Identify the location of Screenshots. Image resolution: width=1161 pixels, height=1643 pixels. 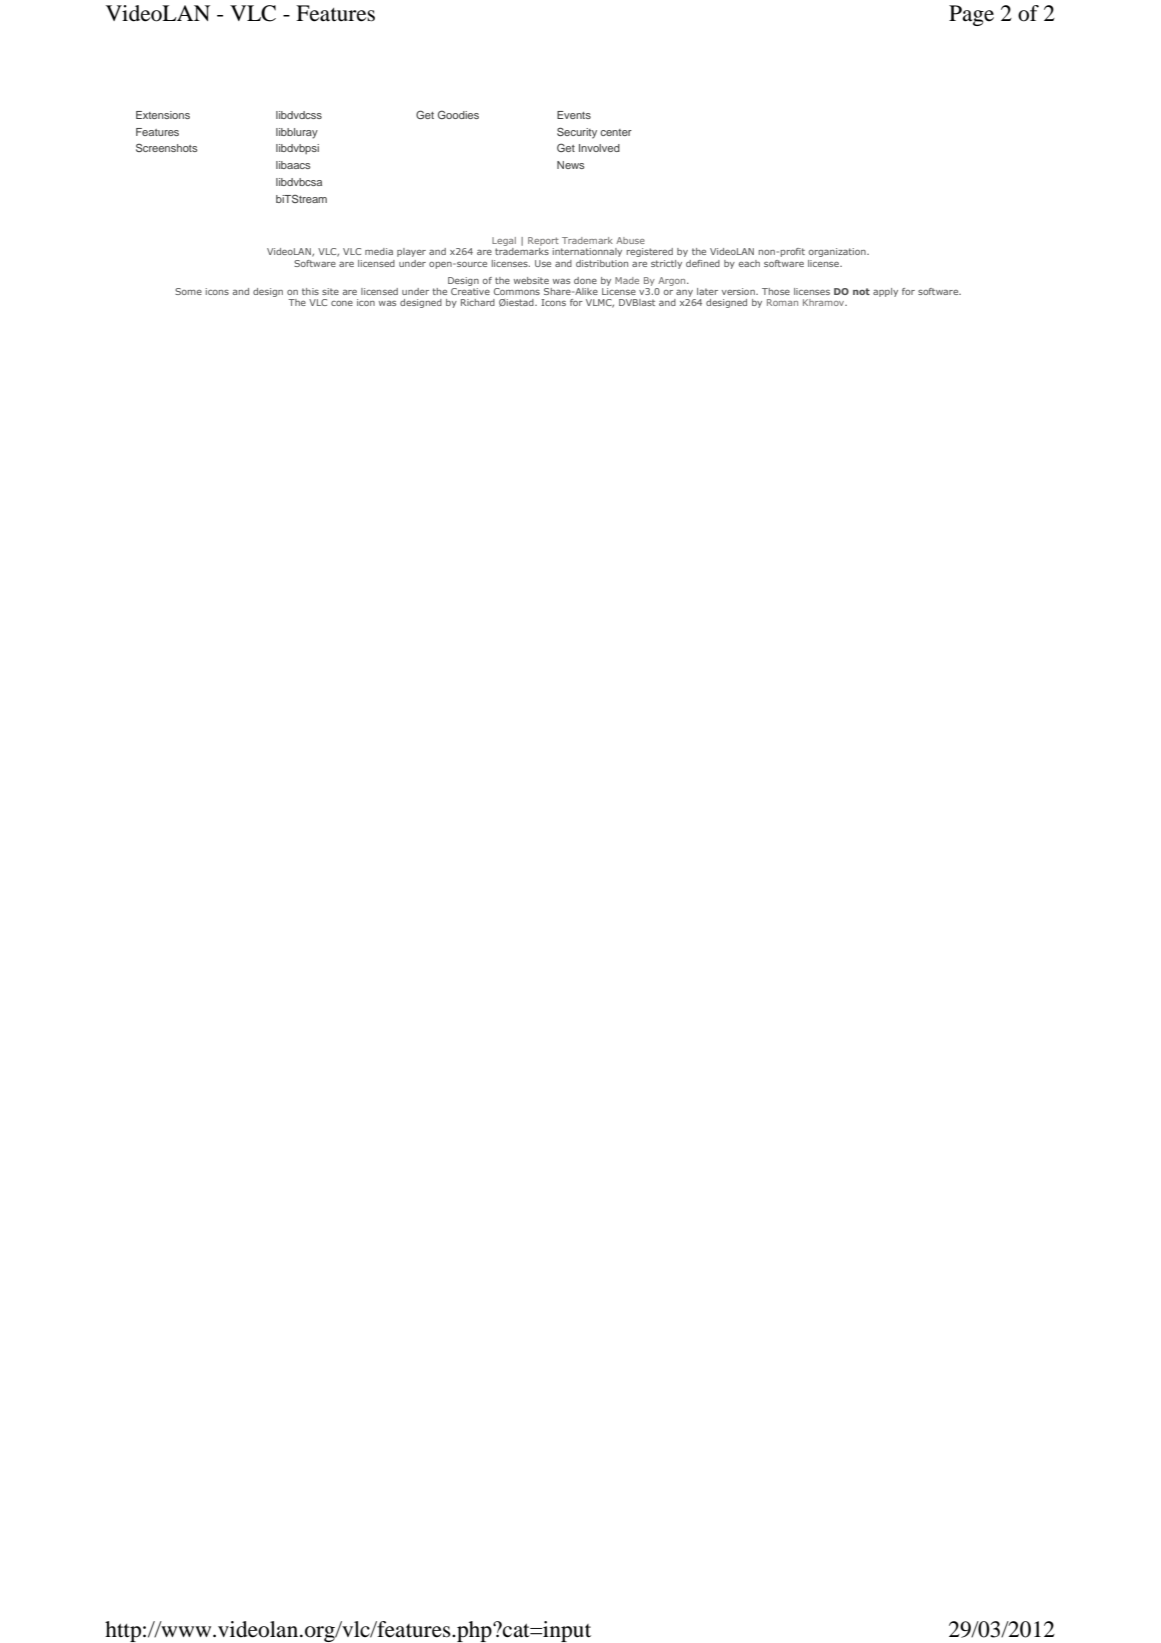
(167, 148).
